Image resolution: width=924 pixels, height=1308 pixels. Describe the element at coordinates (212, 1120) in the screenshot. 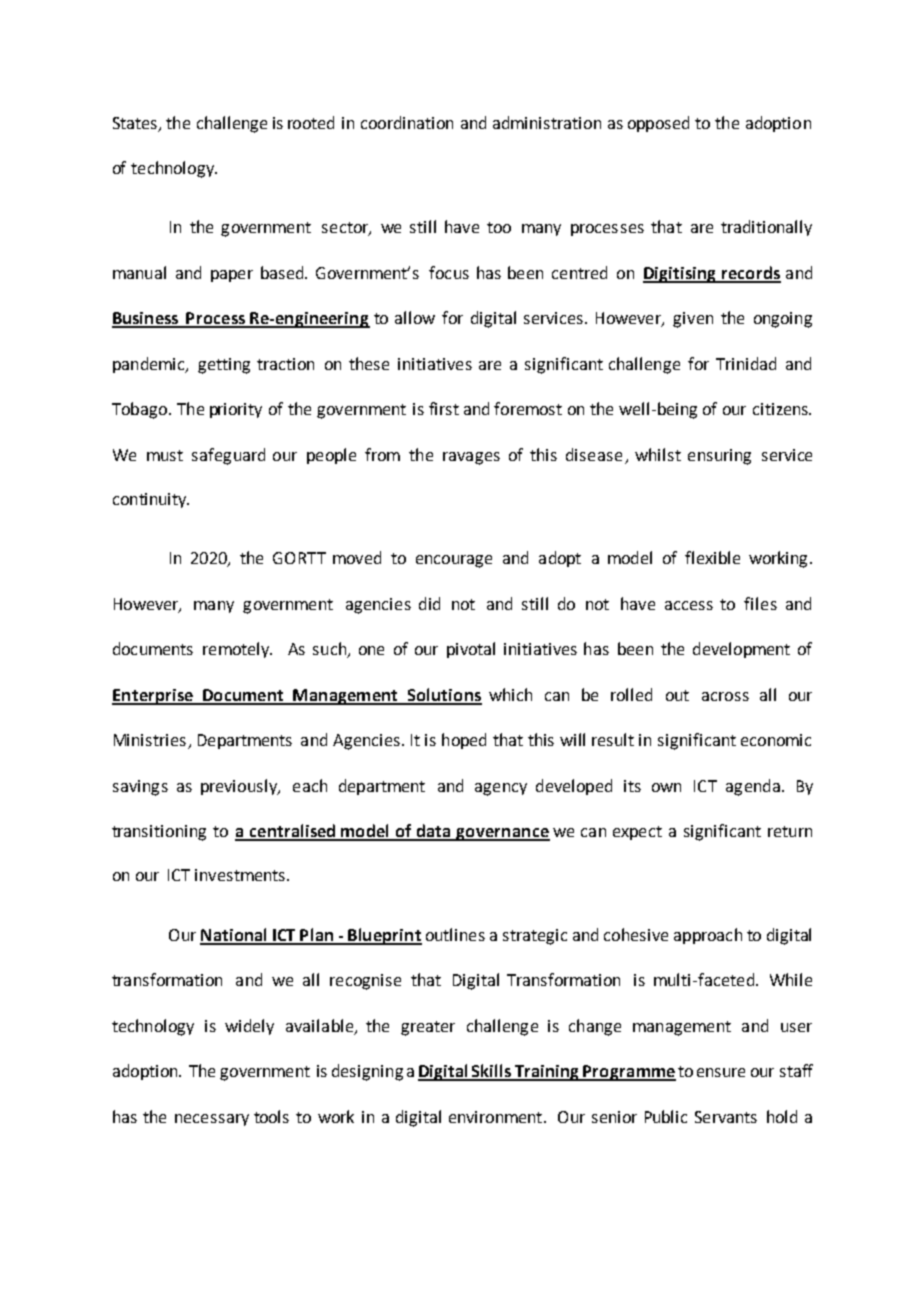

I see `necessary` at that location.
